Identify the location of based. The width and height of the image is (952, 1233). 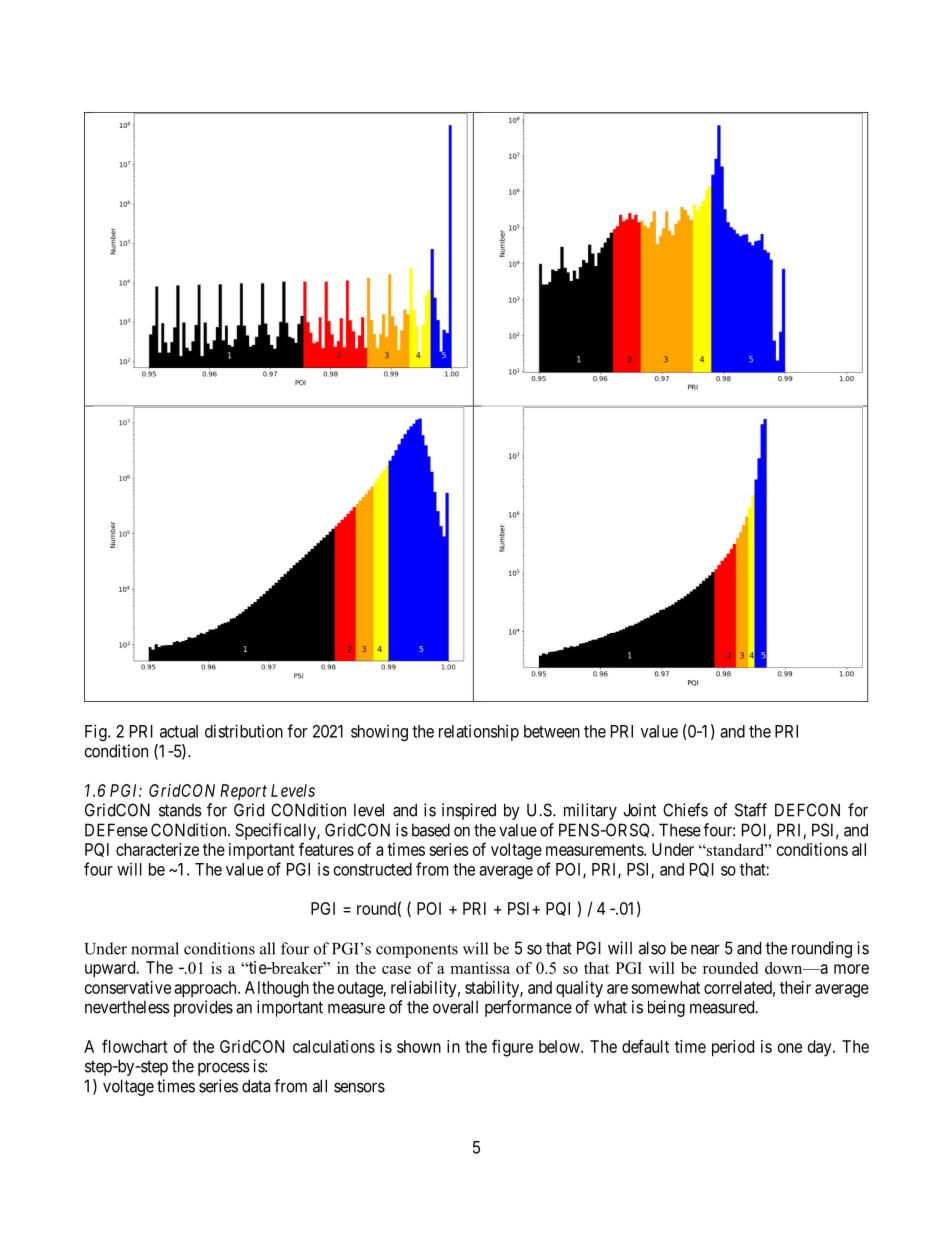
(431, 830).
